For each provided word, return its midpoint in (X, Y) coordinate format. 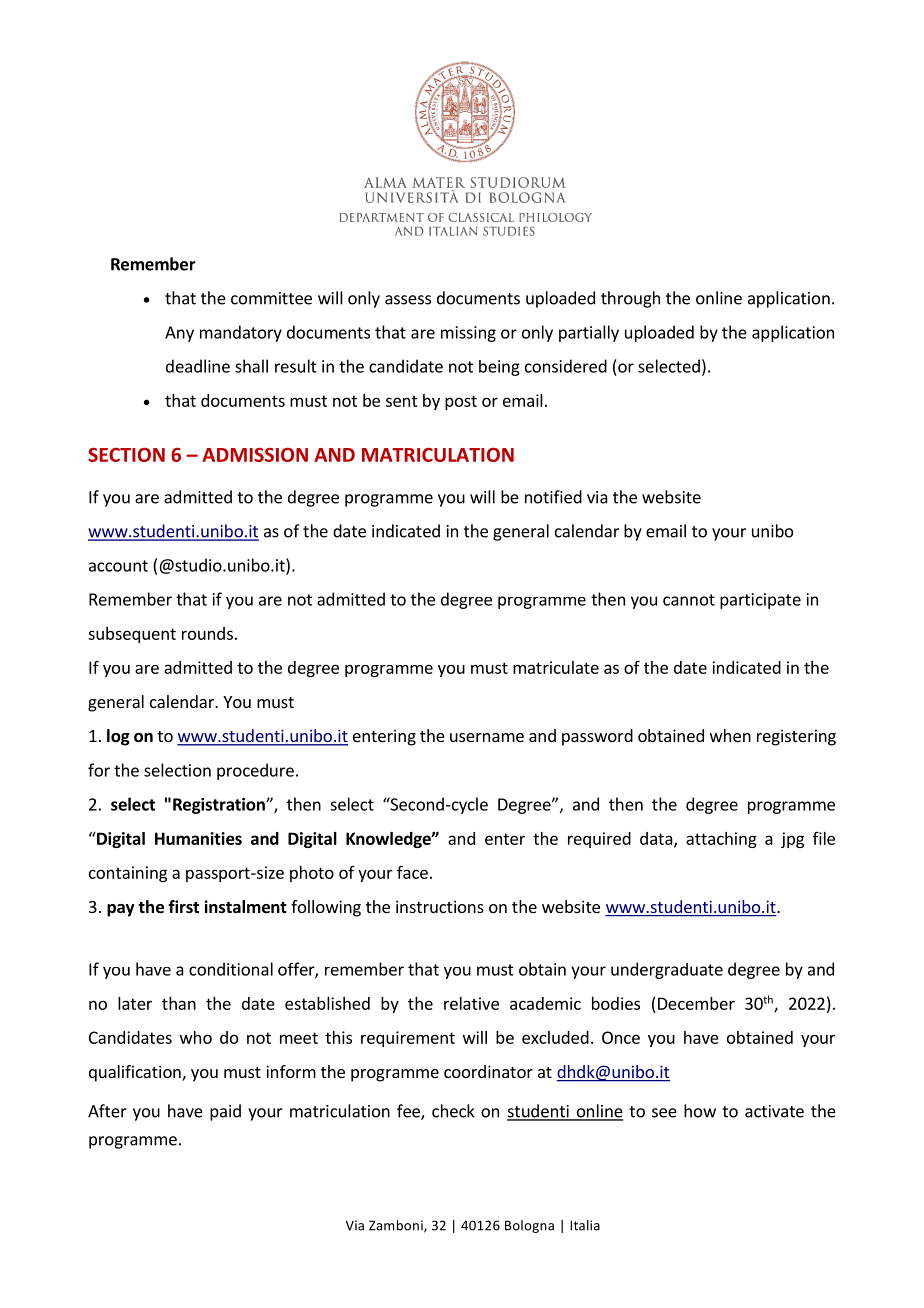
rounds (207, 633)
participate (760, 601)
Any (179, 334)
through (630, 299)
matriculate (556, 667)
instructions (440, 906)
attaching (721, 840)
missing (468, 334)
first (183, 906)
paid (225, 1112)
